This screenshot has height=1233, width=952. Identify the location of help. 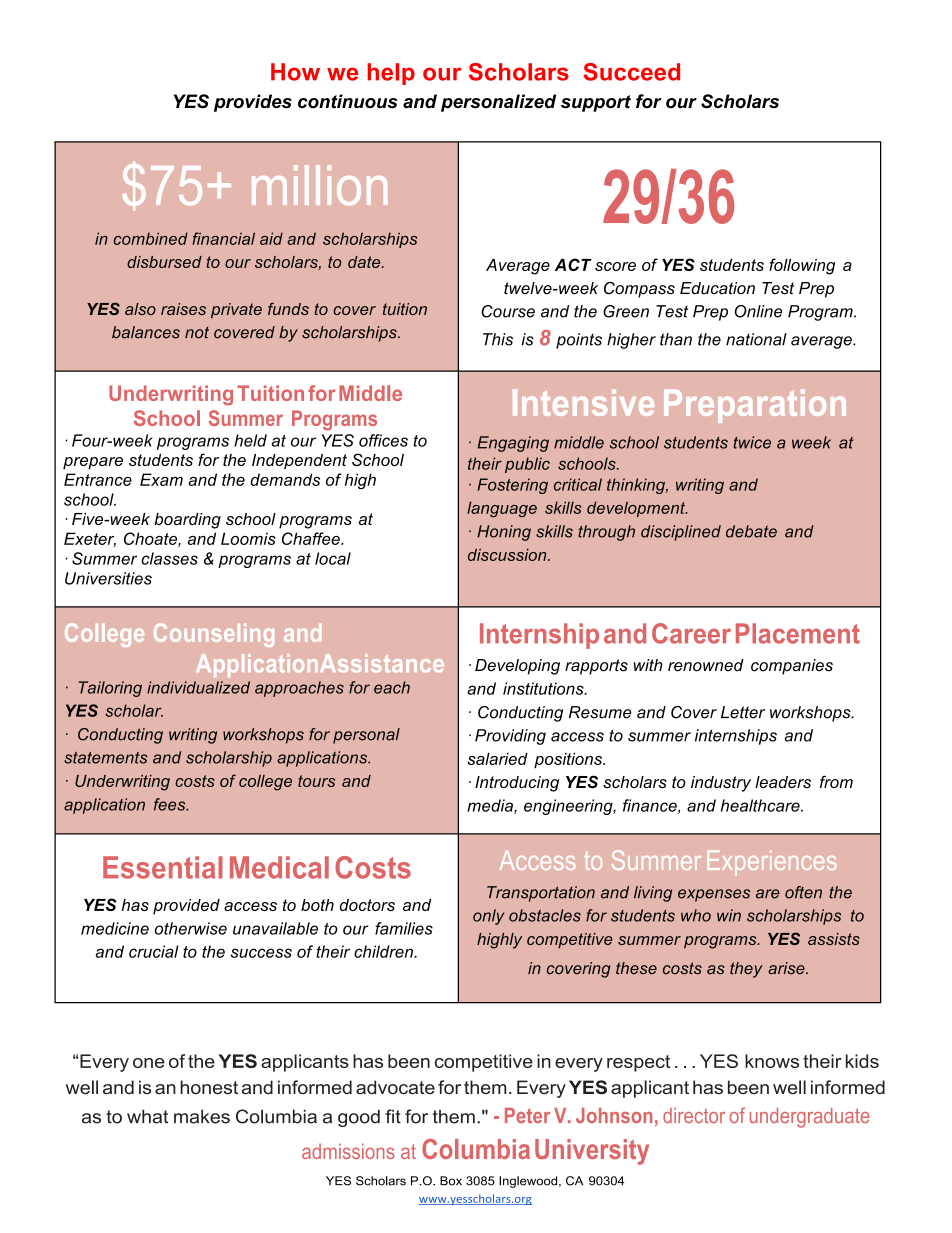
(391, 74).
